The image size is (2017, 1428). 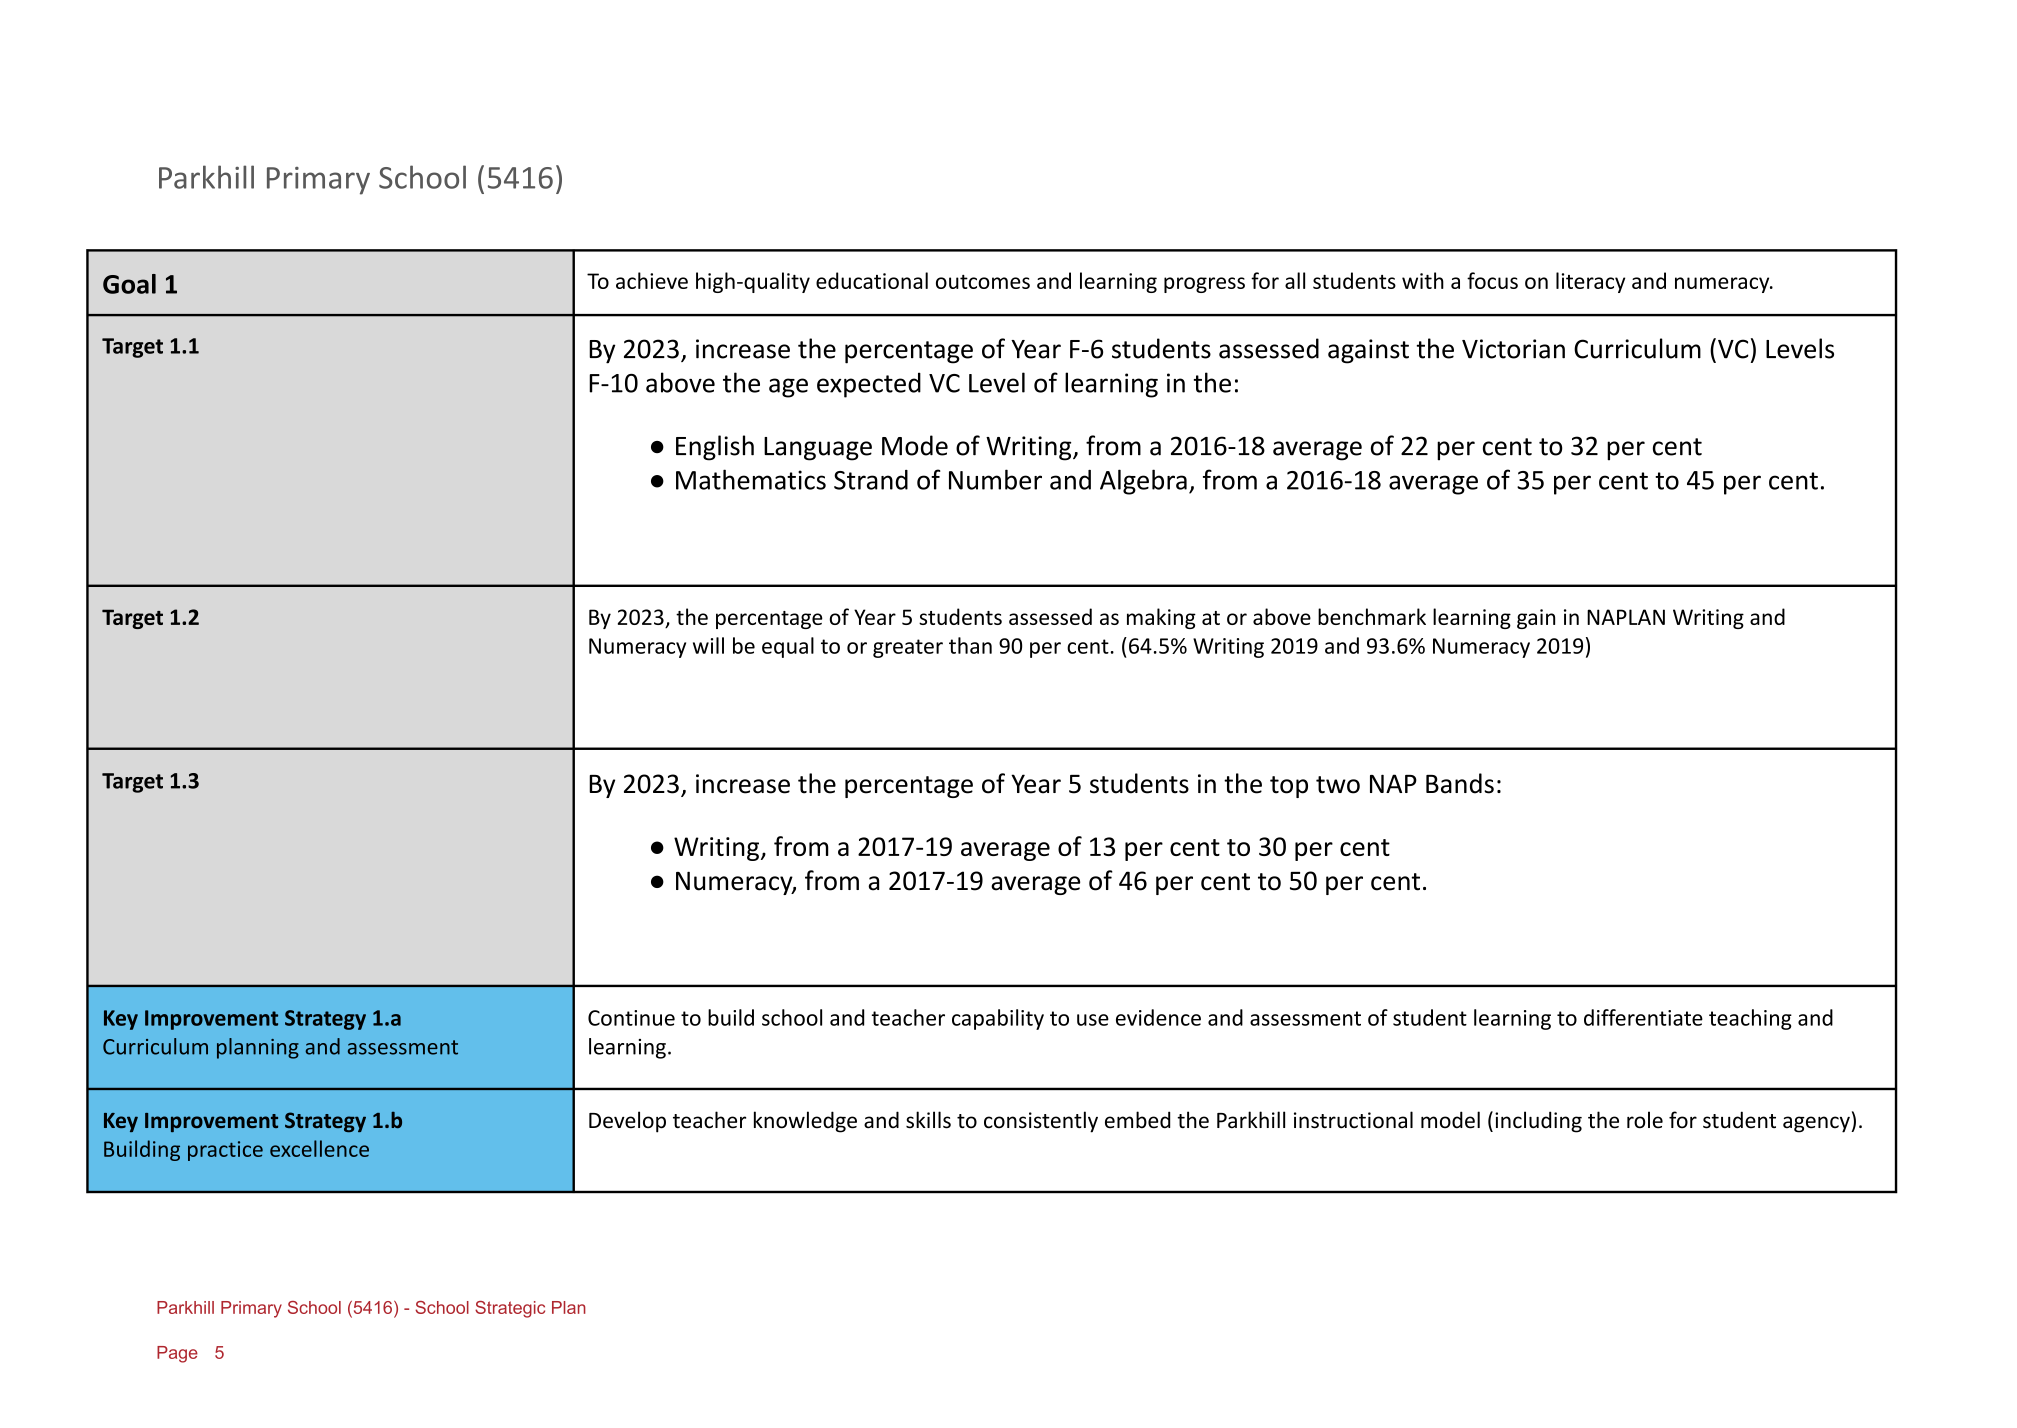 What do you see at coordinates (1538, 1122) in the image?
I see `including` at bounding box center [1538, 1122].
